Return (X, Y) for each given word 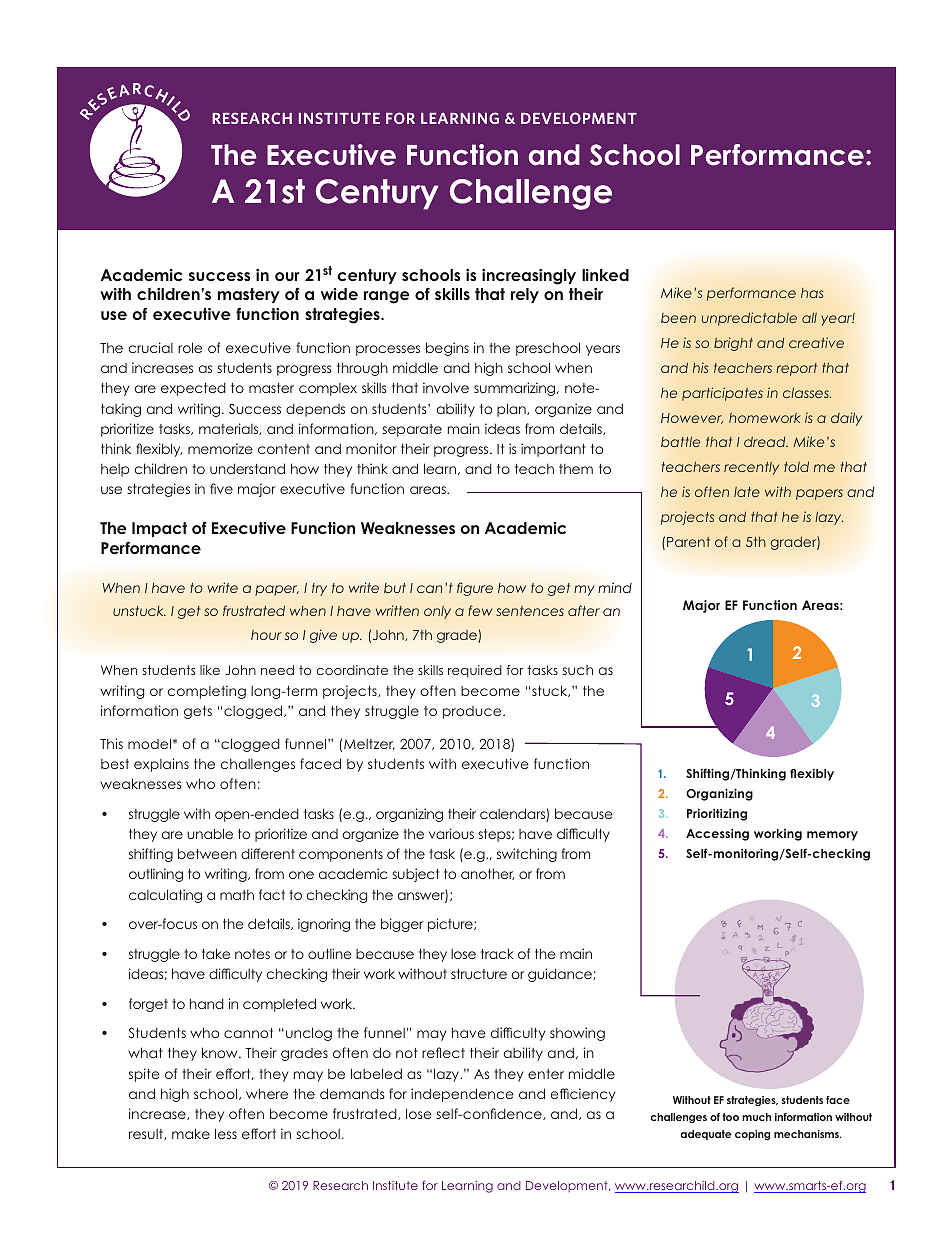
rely (525, 295)
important (553, 450)
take (216, 953)
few (480, 610)
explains (161, 765)
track (497, 953)
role (190, 347)
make (191, 1133)
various (451, 833)
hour (266, 635)
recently (751, 468)
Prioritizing (717, 814)
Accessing (717, 835)
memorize (220, 448)
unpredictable (749, 319)
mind (615, 587)
